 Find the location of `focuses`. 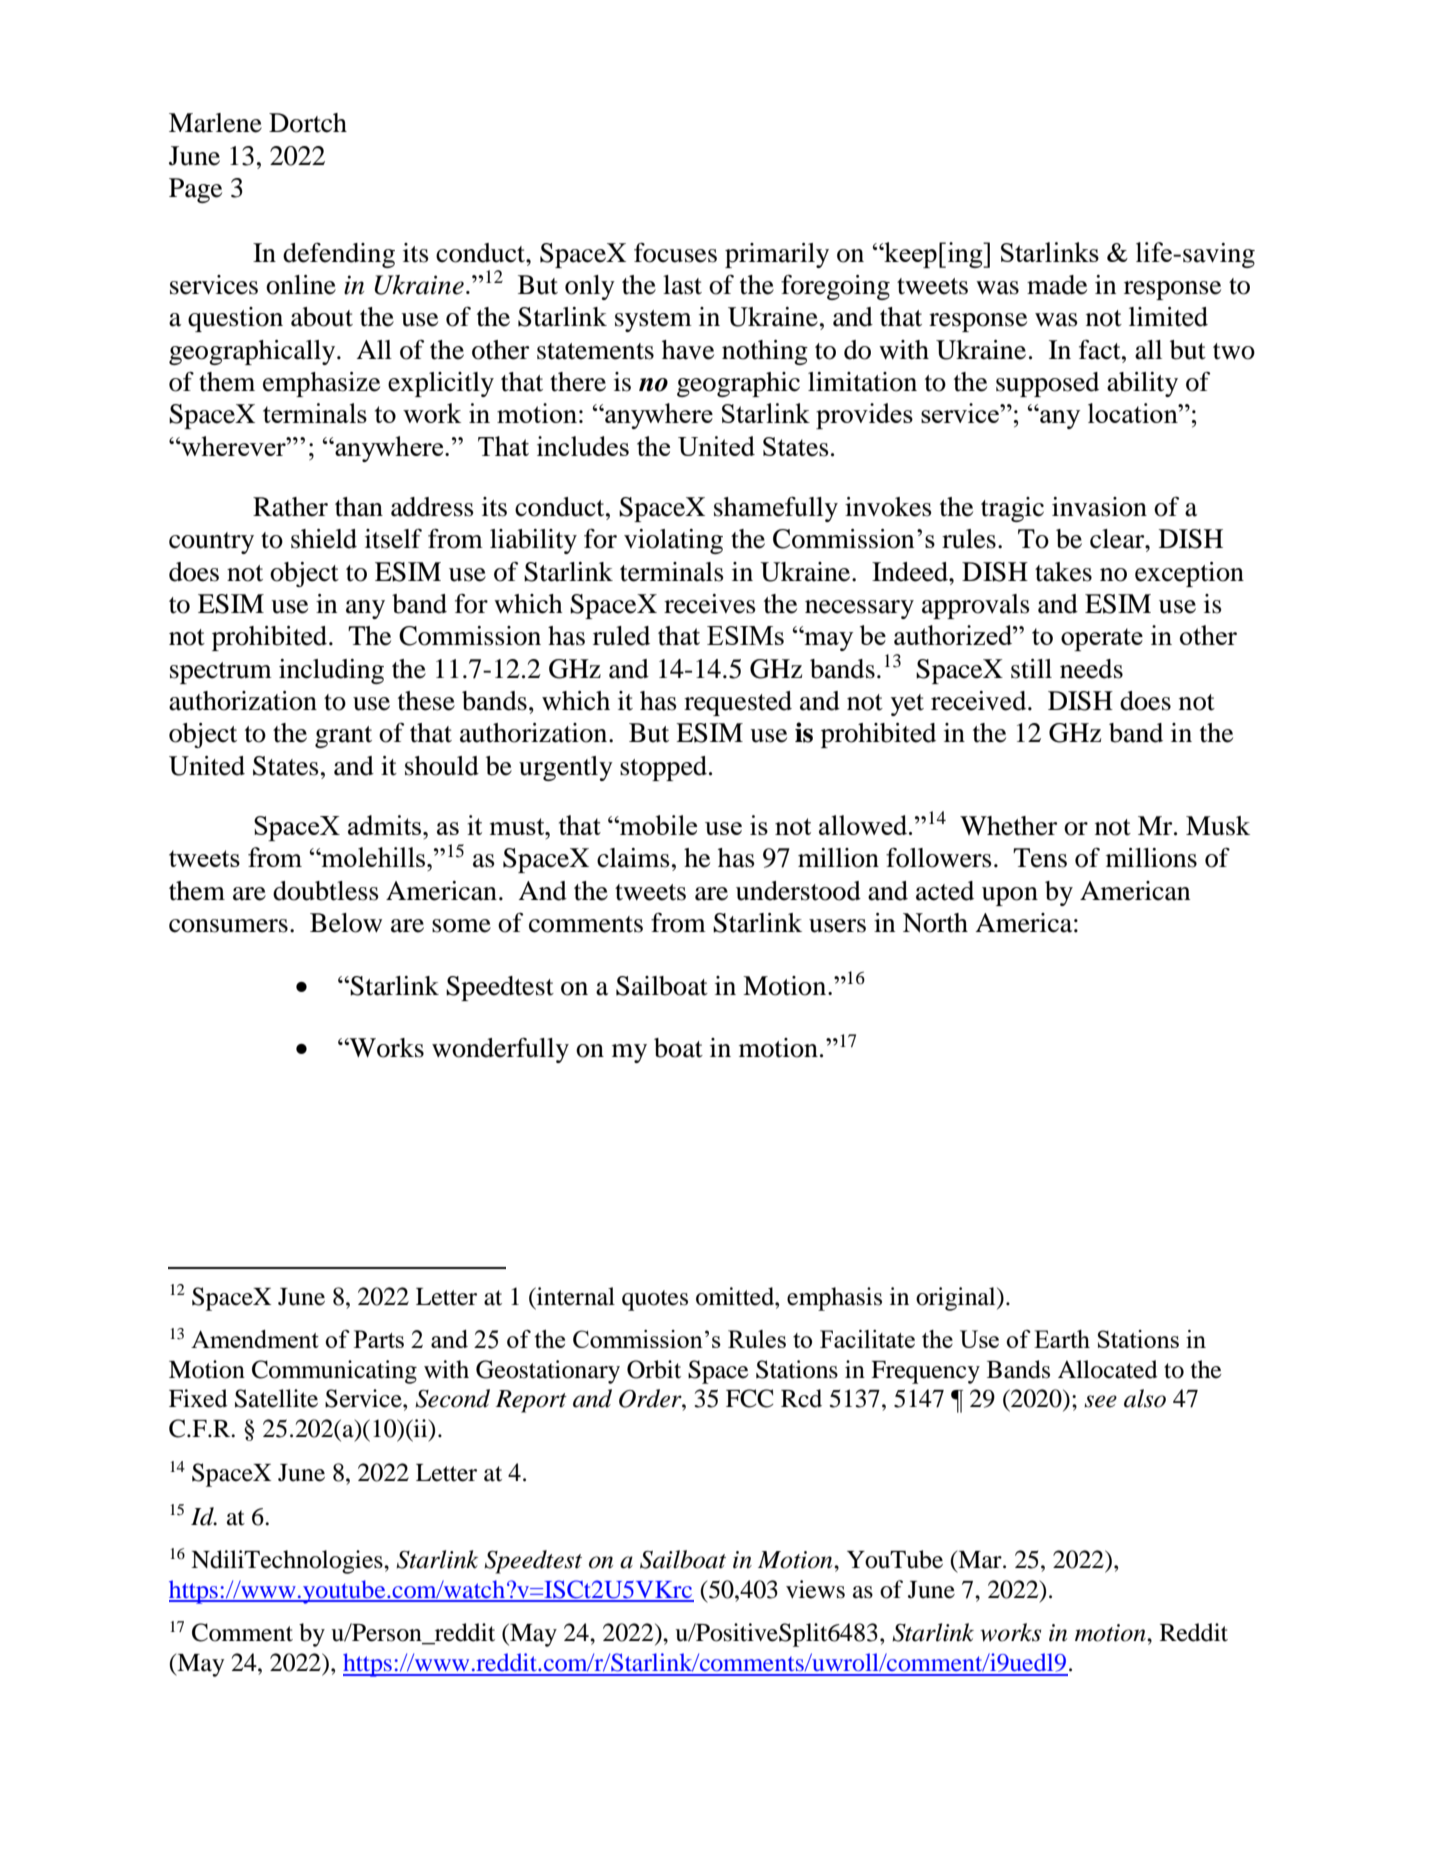

focuses is located at coordinates (675, 252).
